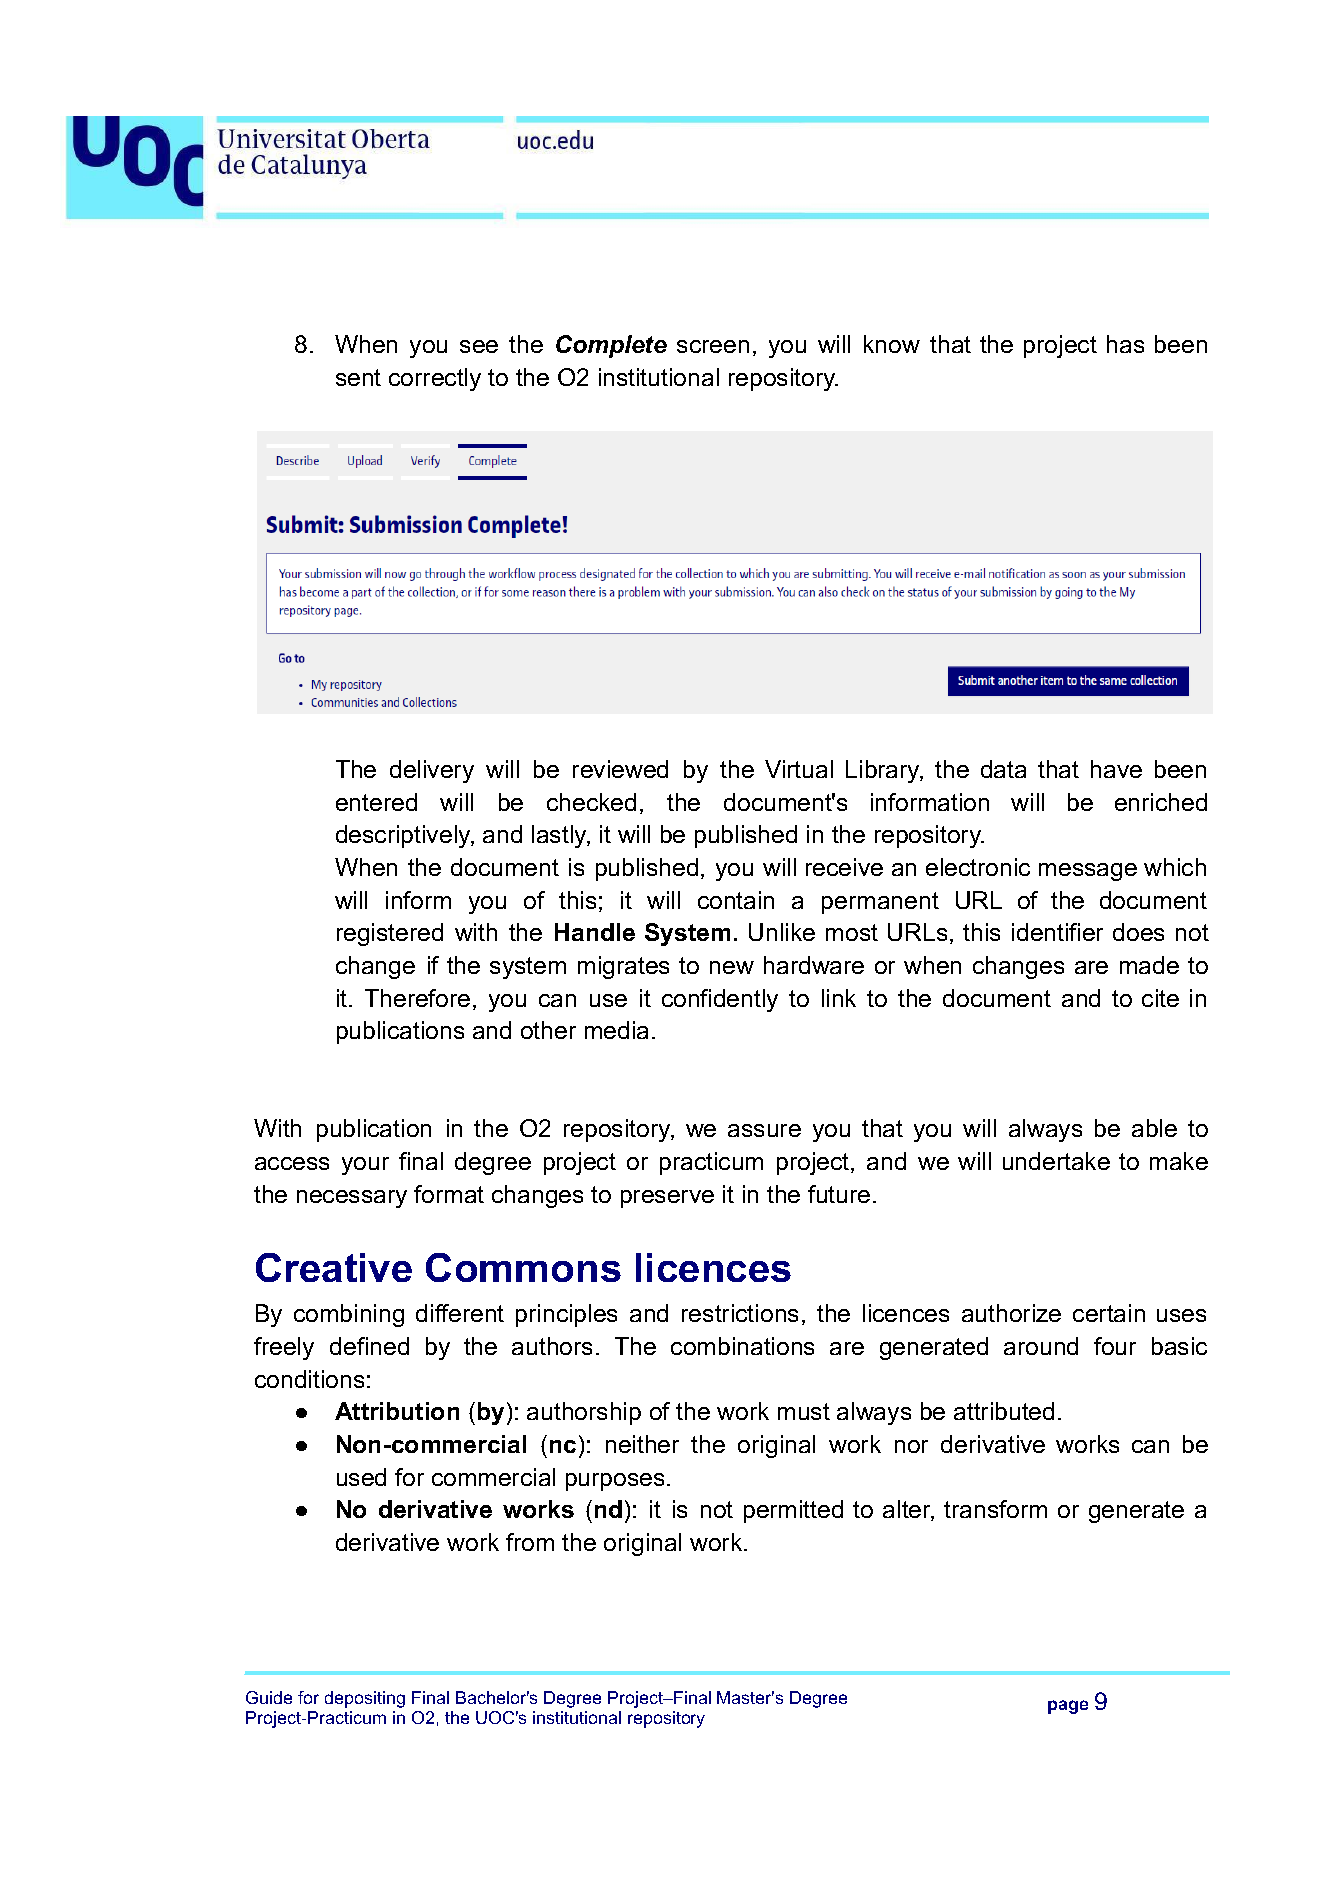 The height and width of the screenshot is (1891, 1338). I want to click on message, so click(1088, 872).
